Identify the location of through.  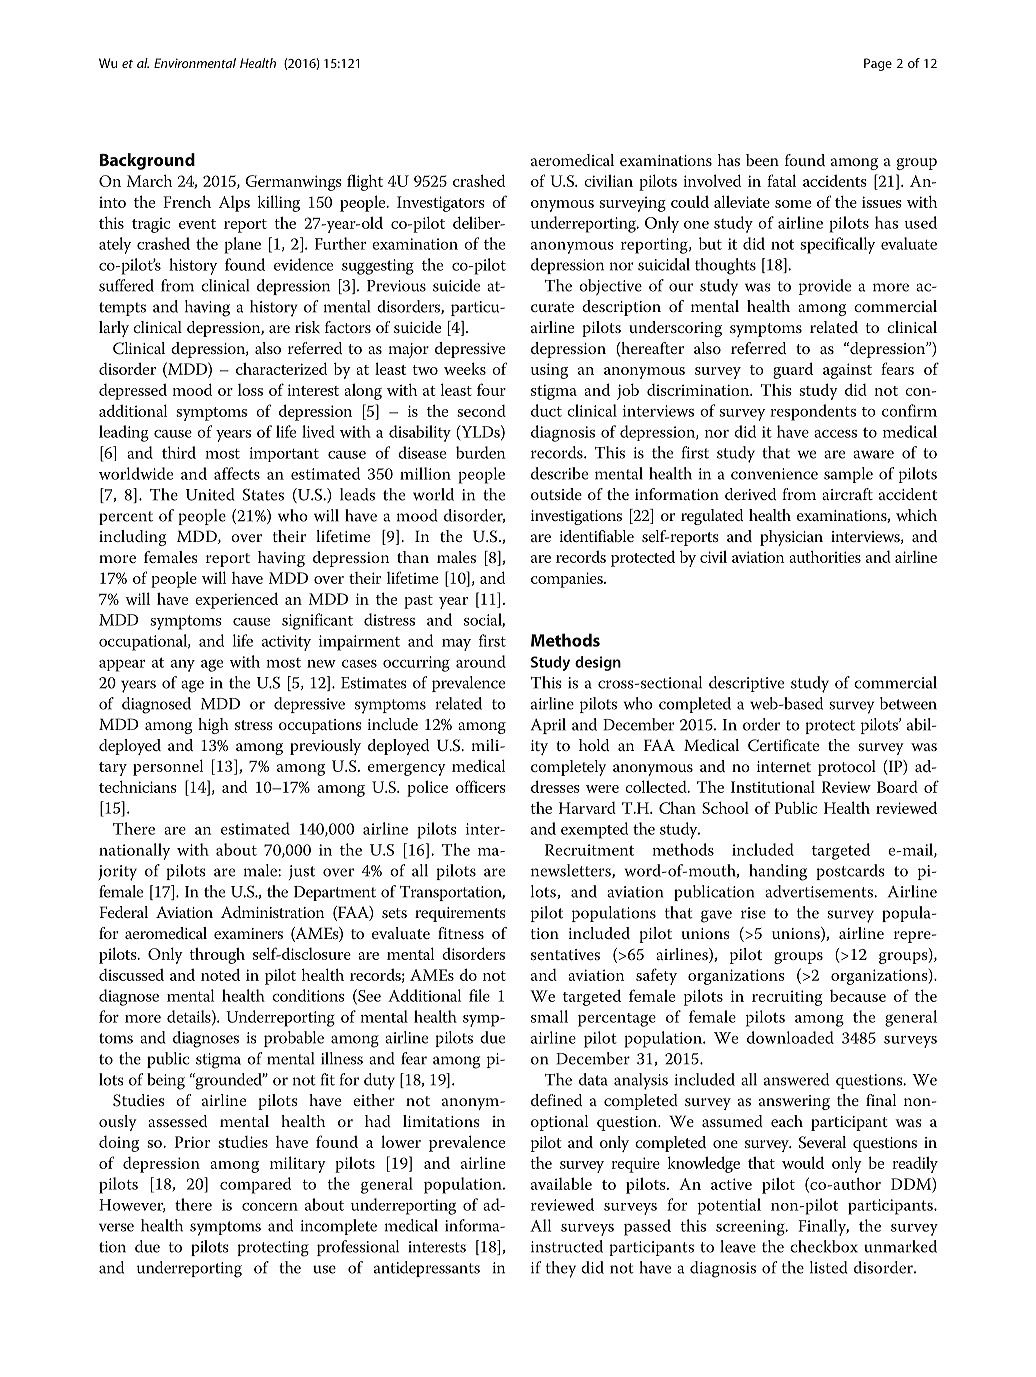
(217, 955).
